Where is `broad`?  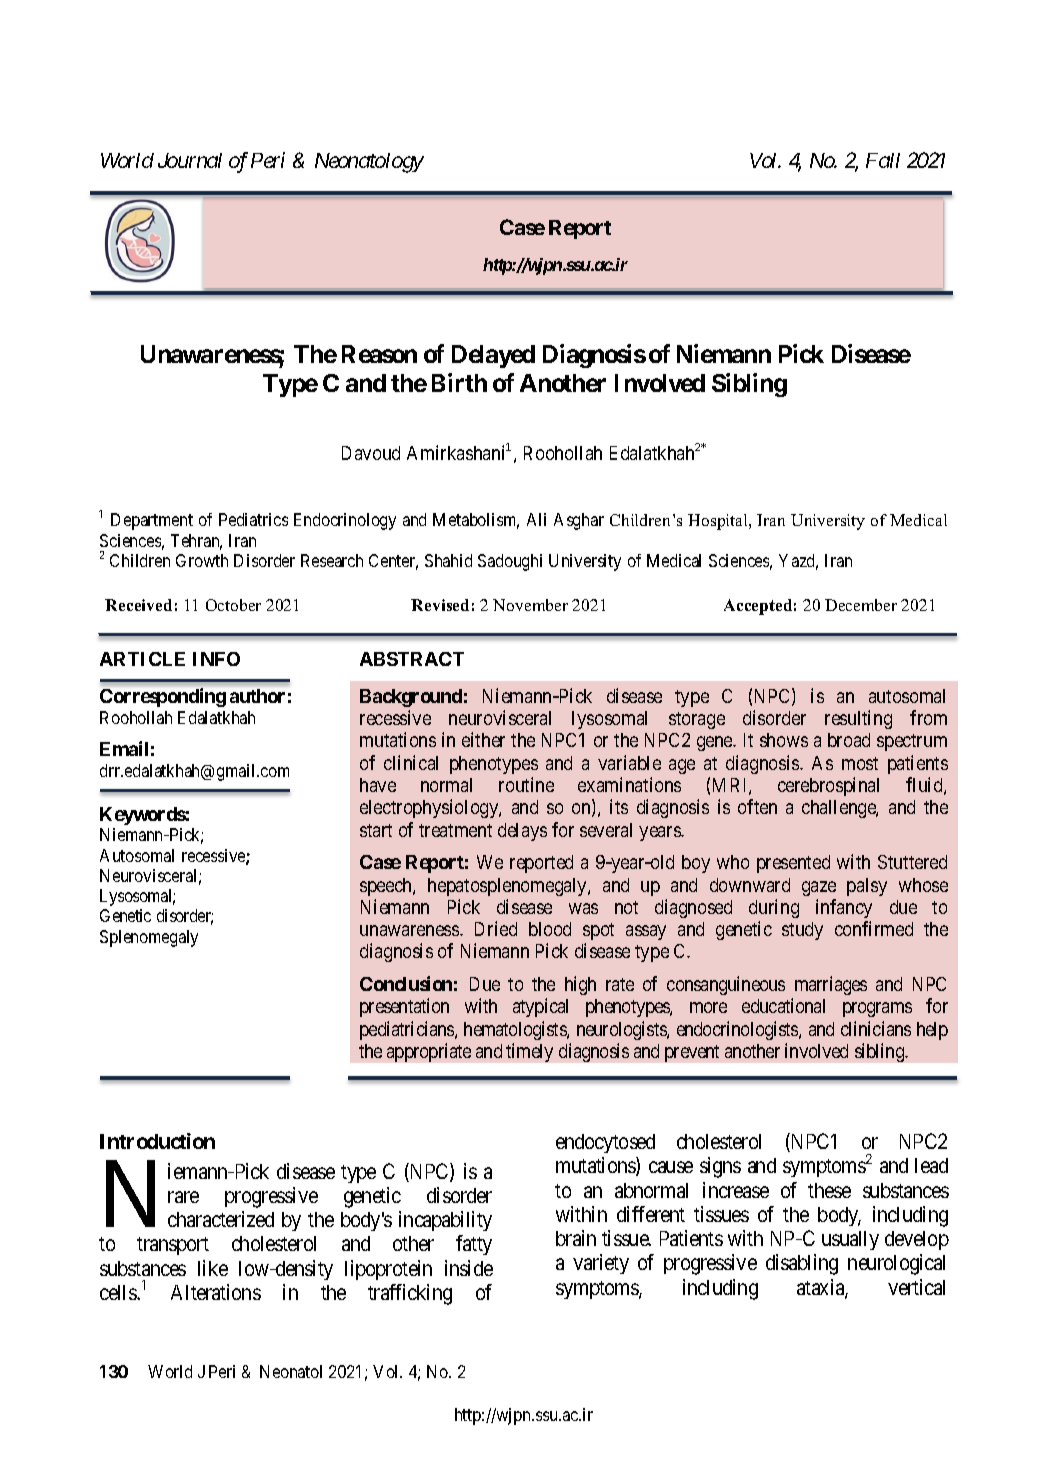
broad is located at coordinates (849, 740).
